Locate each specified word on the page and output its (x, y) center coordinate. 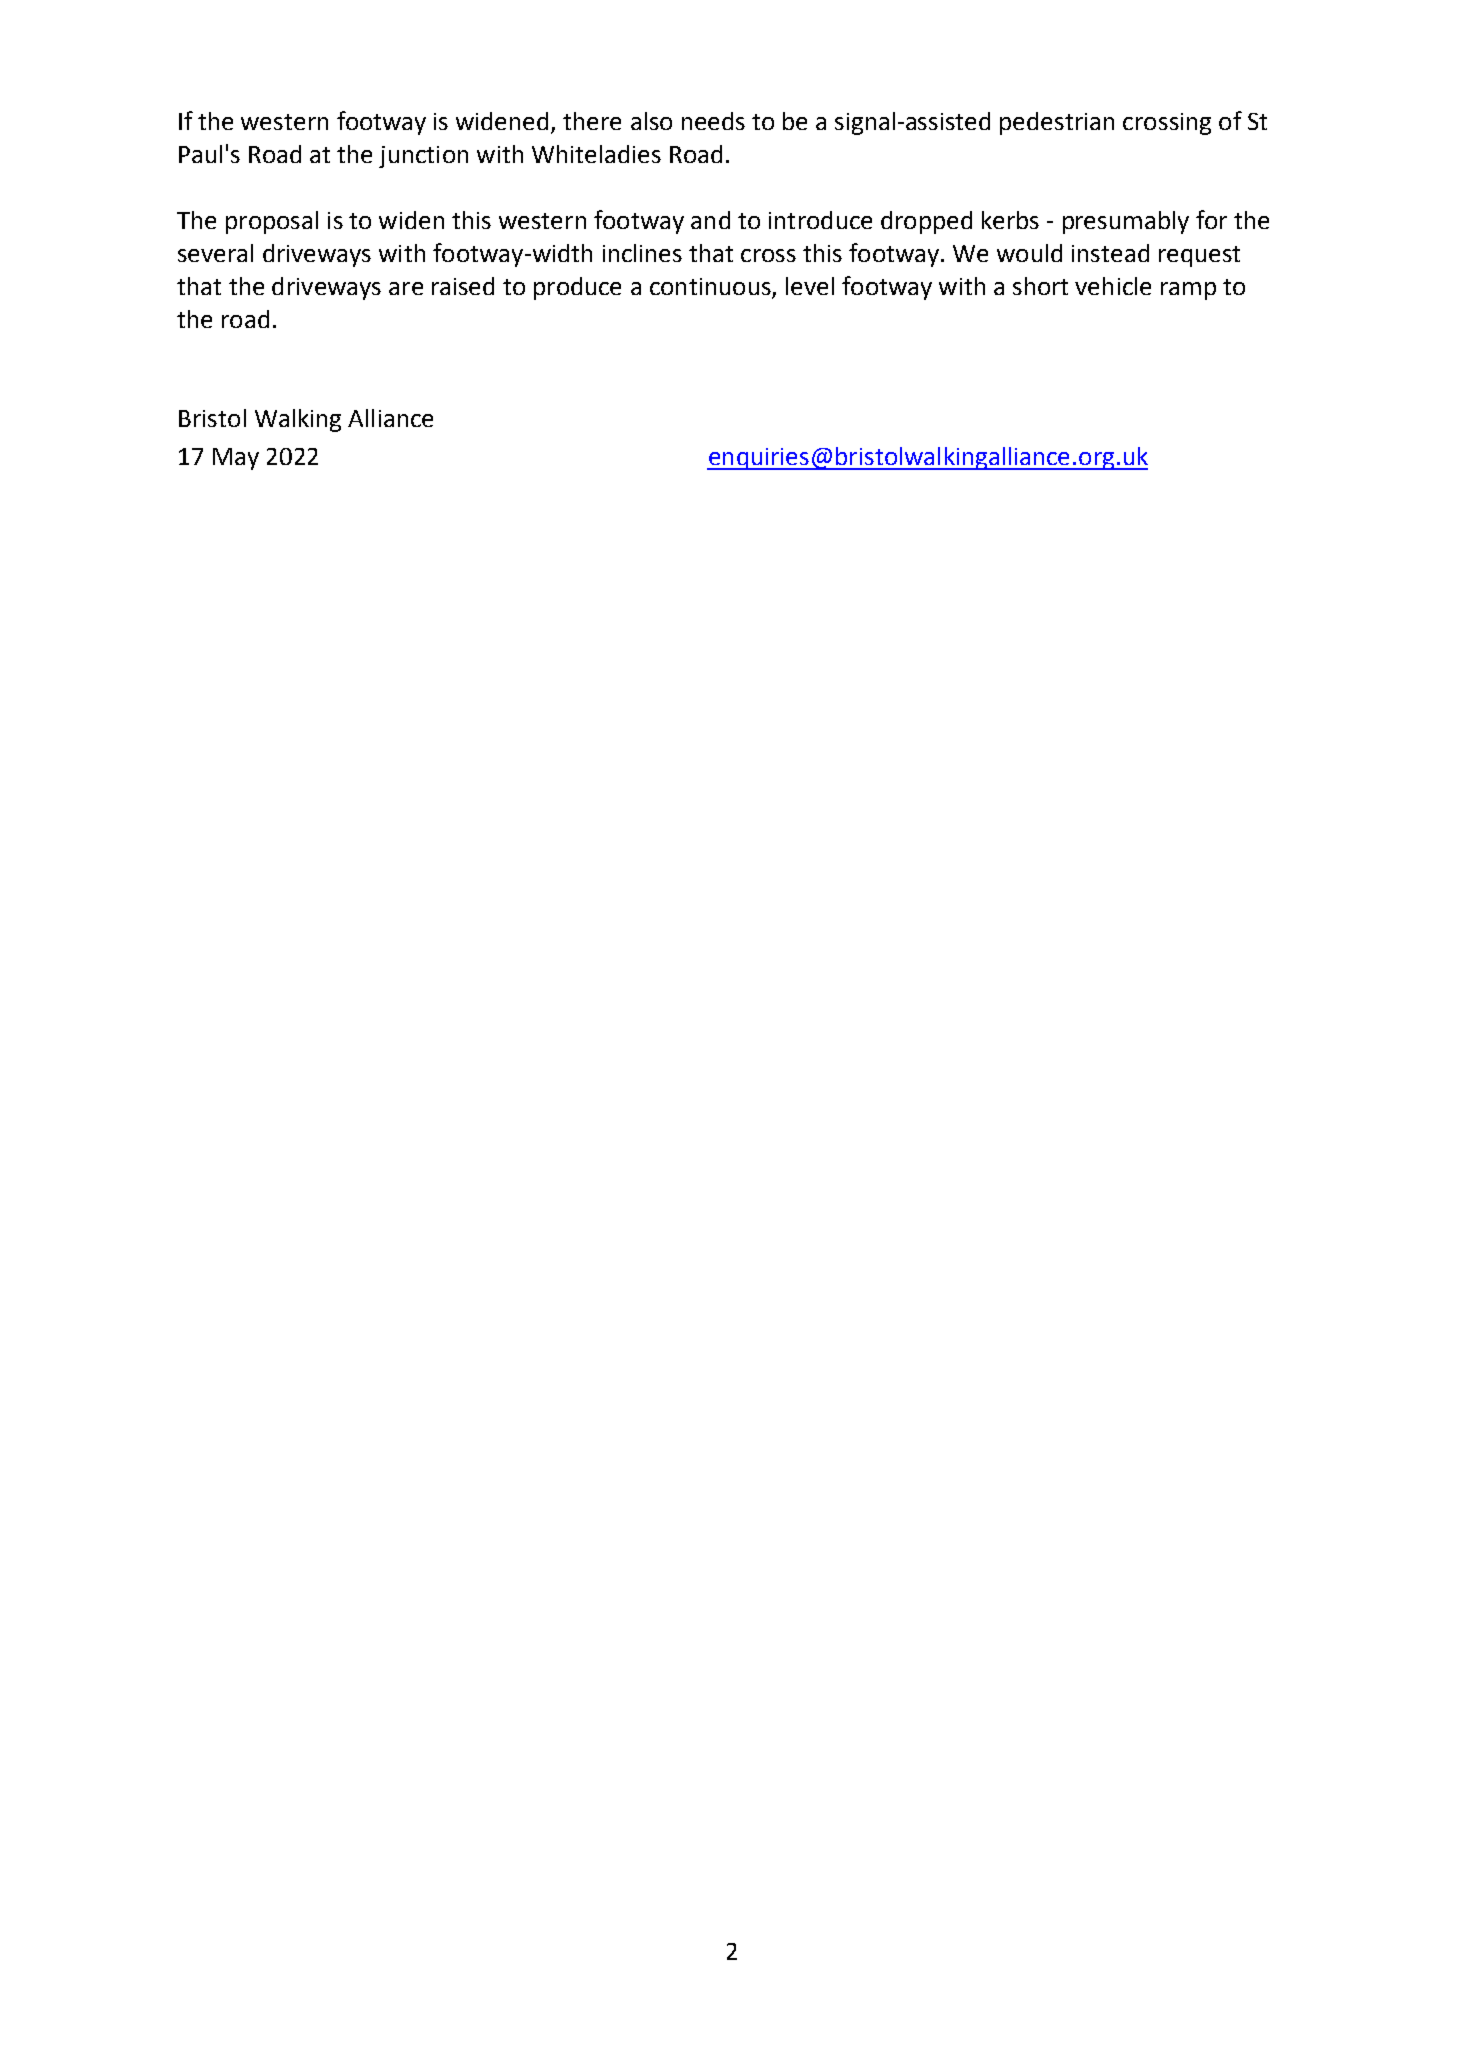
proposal (272, 222)
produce (577, 288)
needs (713, 121)
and (710, 220)
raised (463, 286)
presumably (1126, 222)
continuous (711, 288)
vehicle (1113, 286)
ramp (1188, 291)
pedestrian (1057, 123)
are (406, 288)
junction (423, 157)
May (236, 459)
